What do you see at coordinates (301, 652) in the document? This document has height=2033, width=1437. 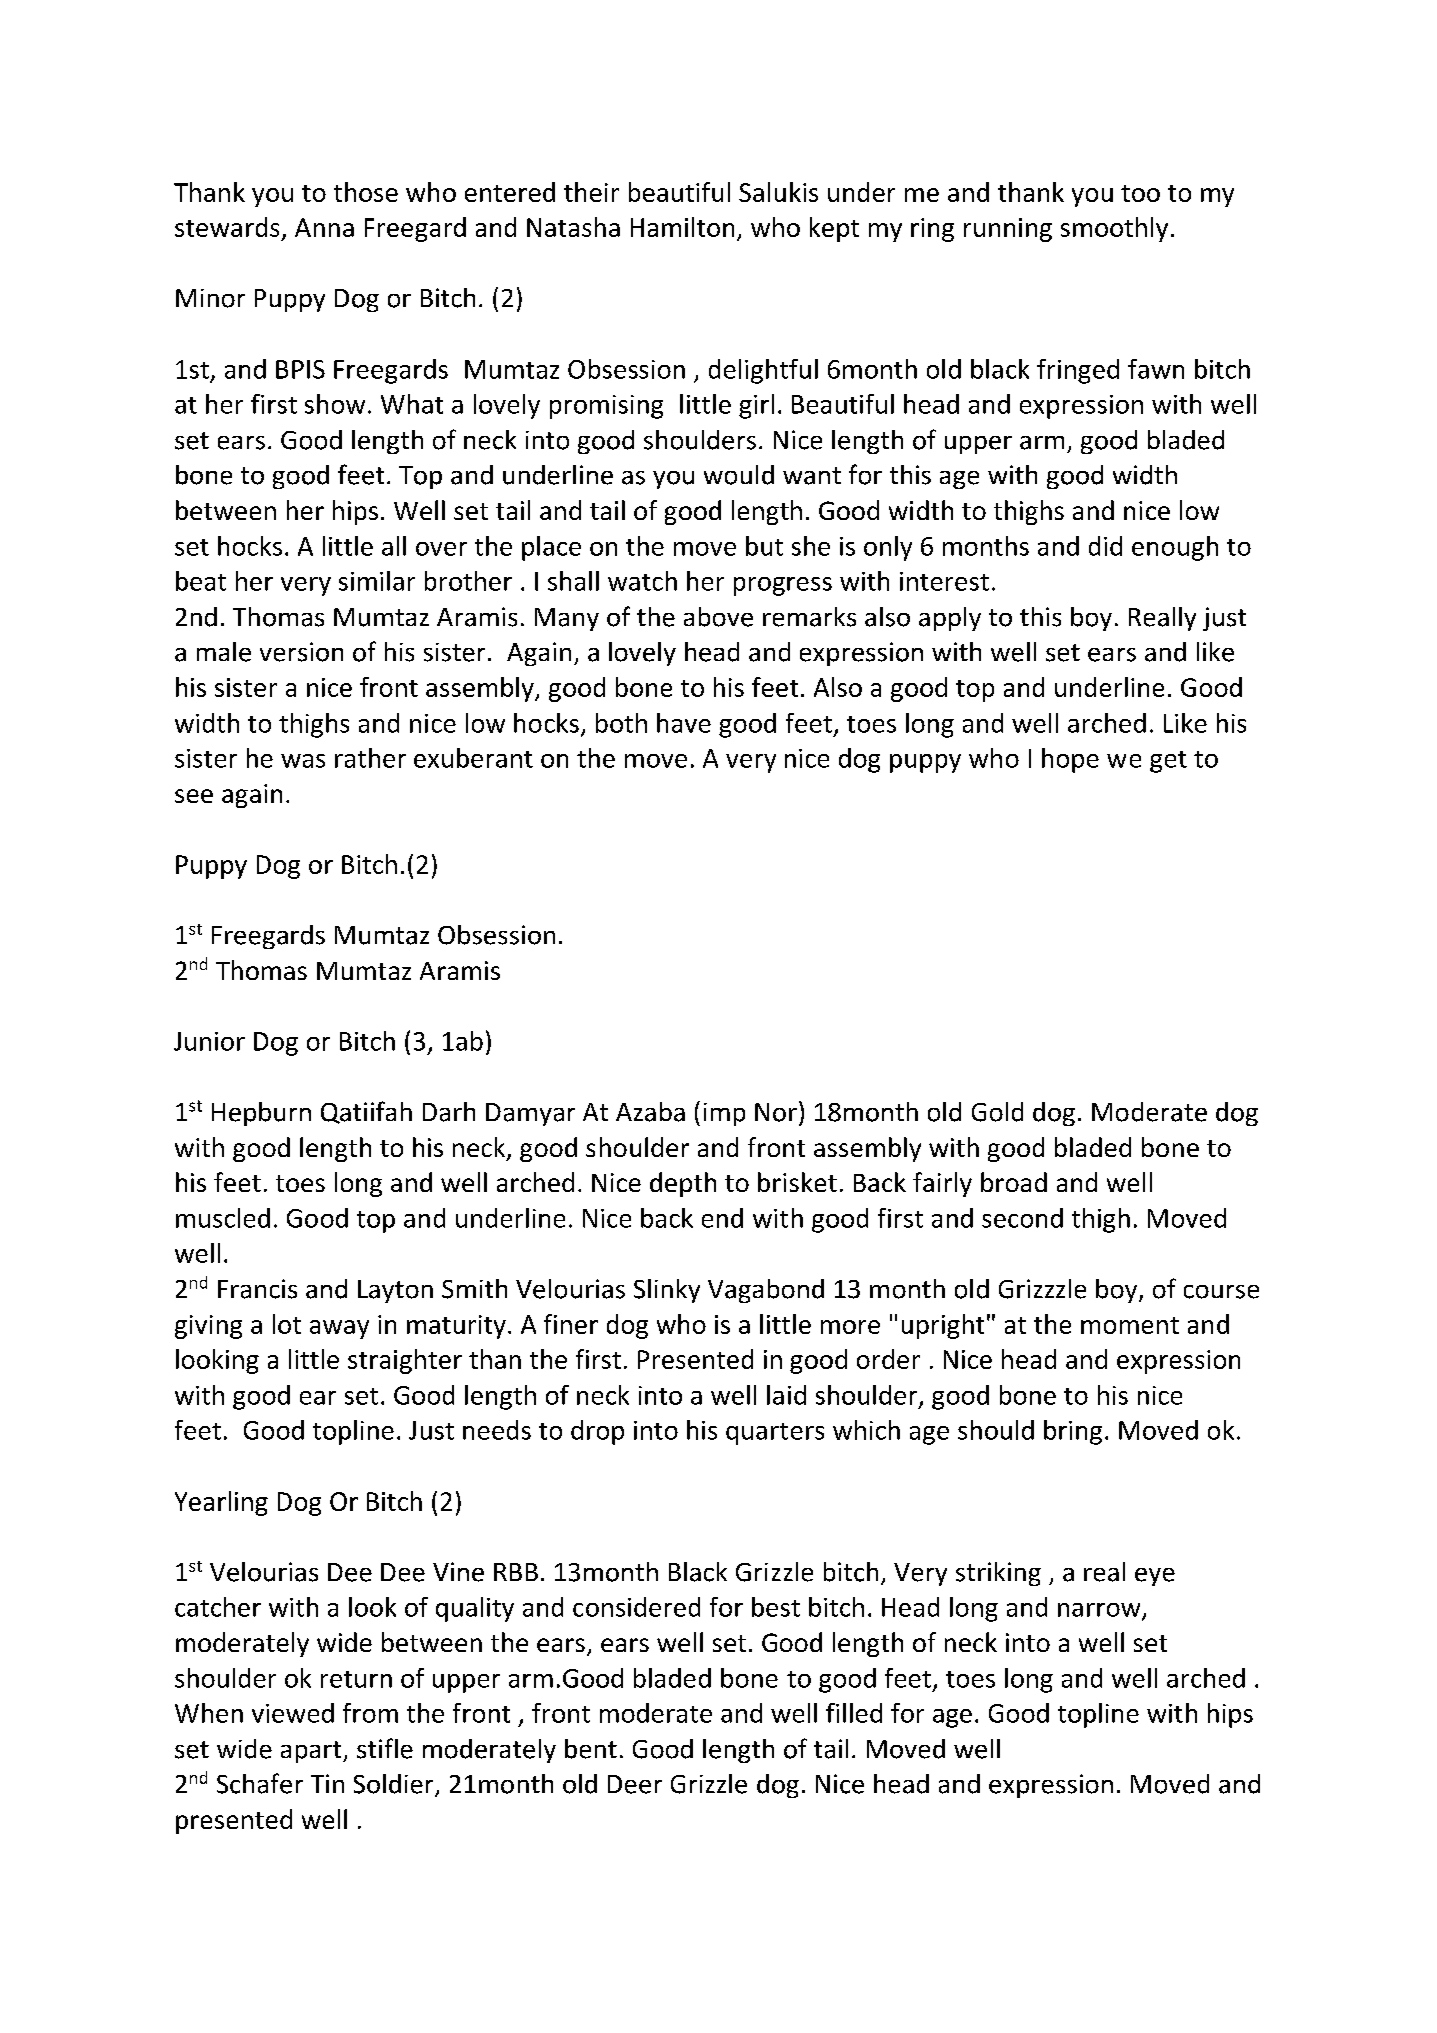 I see `version` at bounding box center [301, 652].
